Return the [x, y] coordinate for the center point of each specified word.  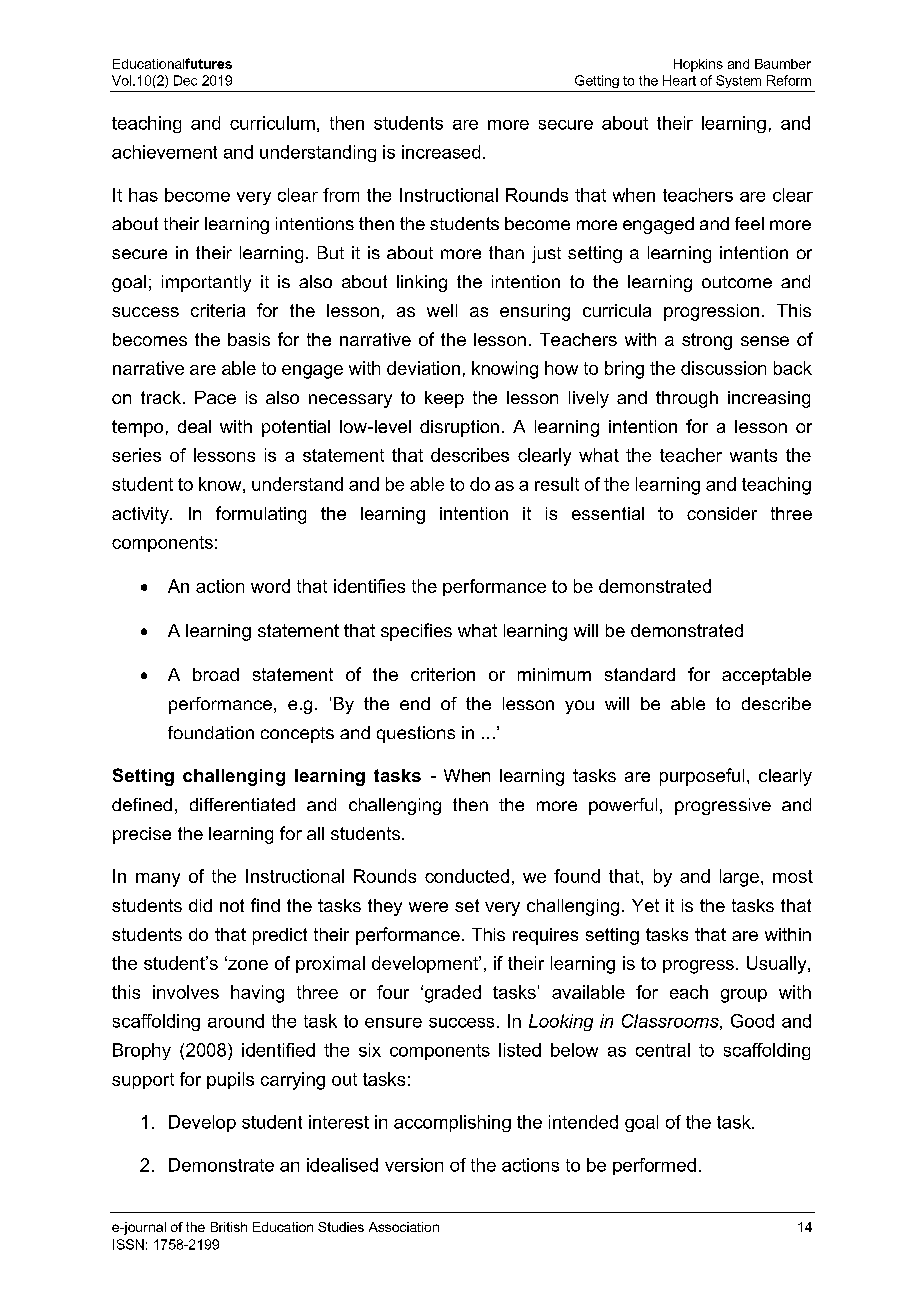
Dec [185, 80]
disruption [459, 428]
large [739, 878]
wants [753, 455]
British [229, 1227]
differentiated [242, 804]
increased [441, 152]
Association [404, 1227]
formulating [261, 515]
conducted [467, 876]
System [738, 81]
